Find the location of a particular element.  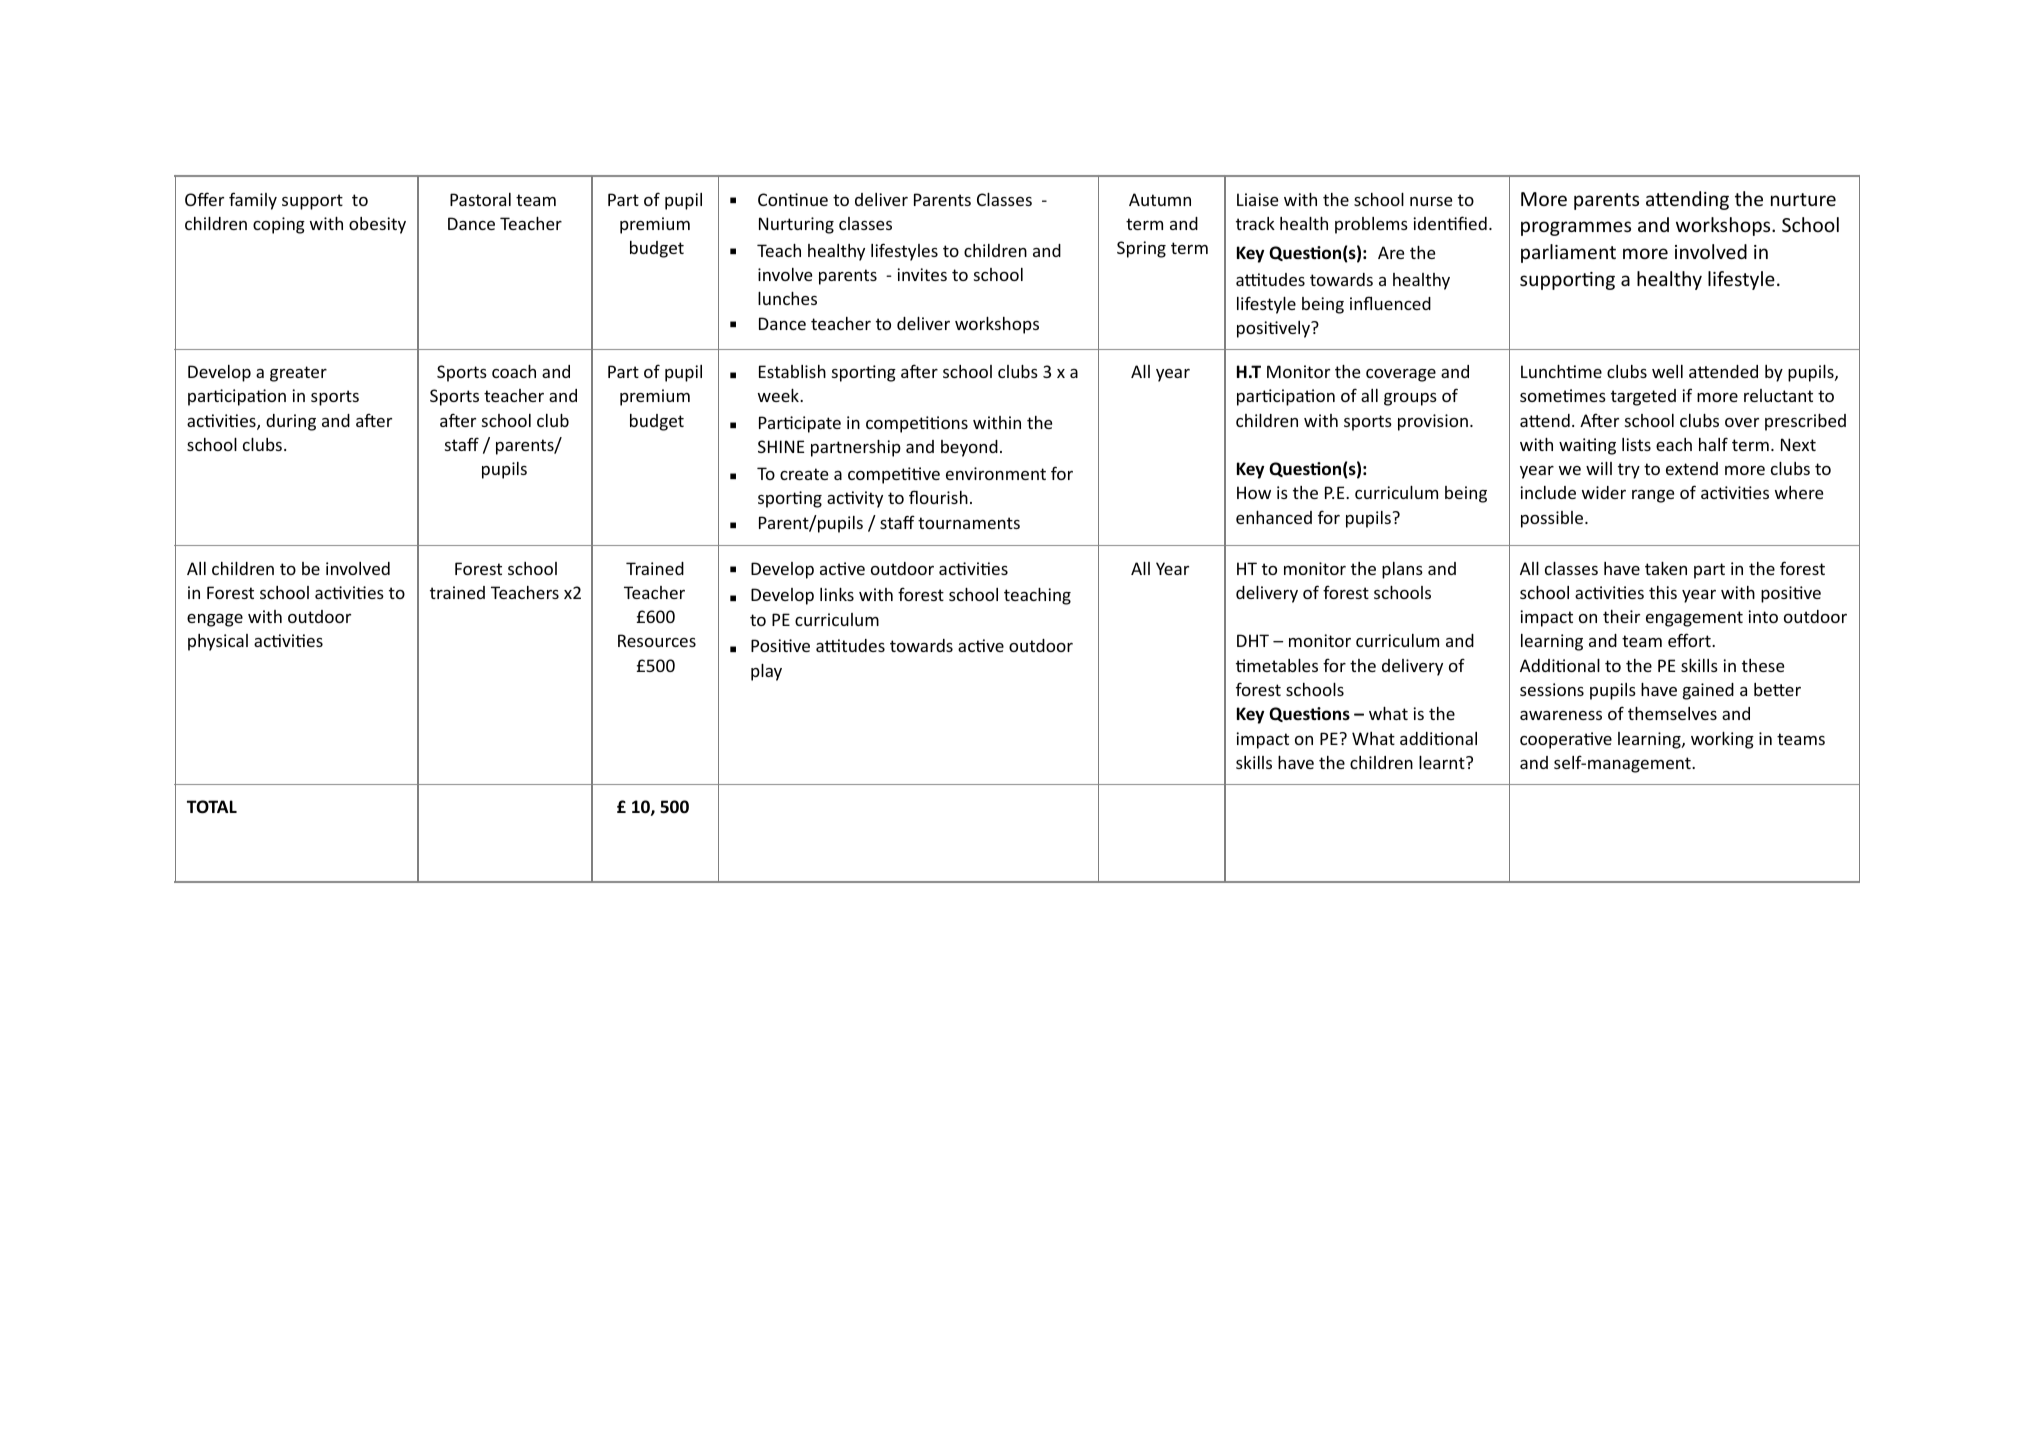

beyond is located at coordinates (969, 448).
